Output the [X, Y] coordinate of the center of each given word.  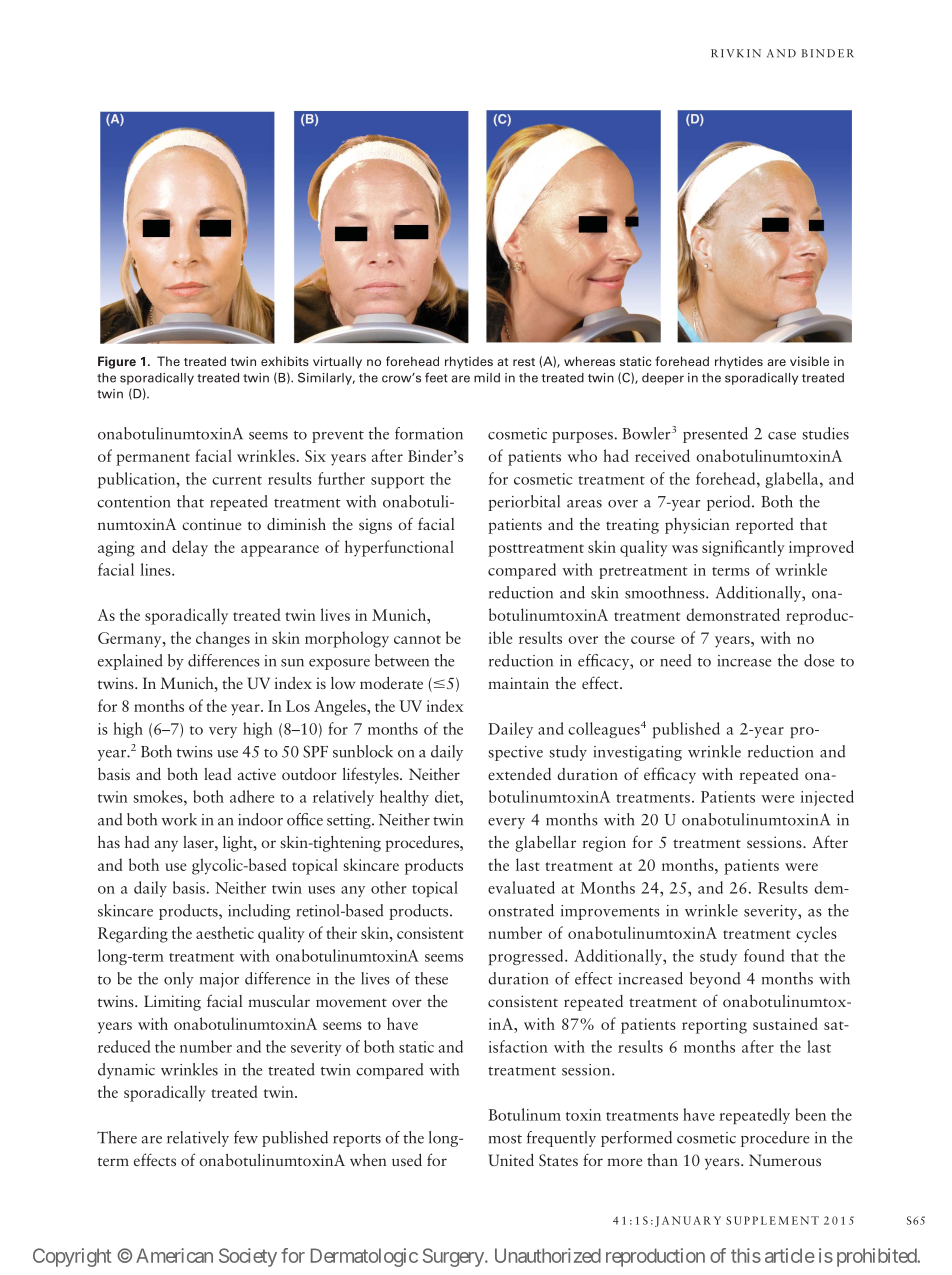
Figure [117, 362]
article [790, 1255]
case [782, 436]
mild [487, 378]
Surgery [453, 1257]
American [174, 1255]
